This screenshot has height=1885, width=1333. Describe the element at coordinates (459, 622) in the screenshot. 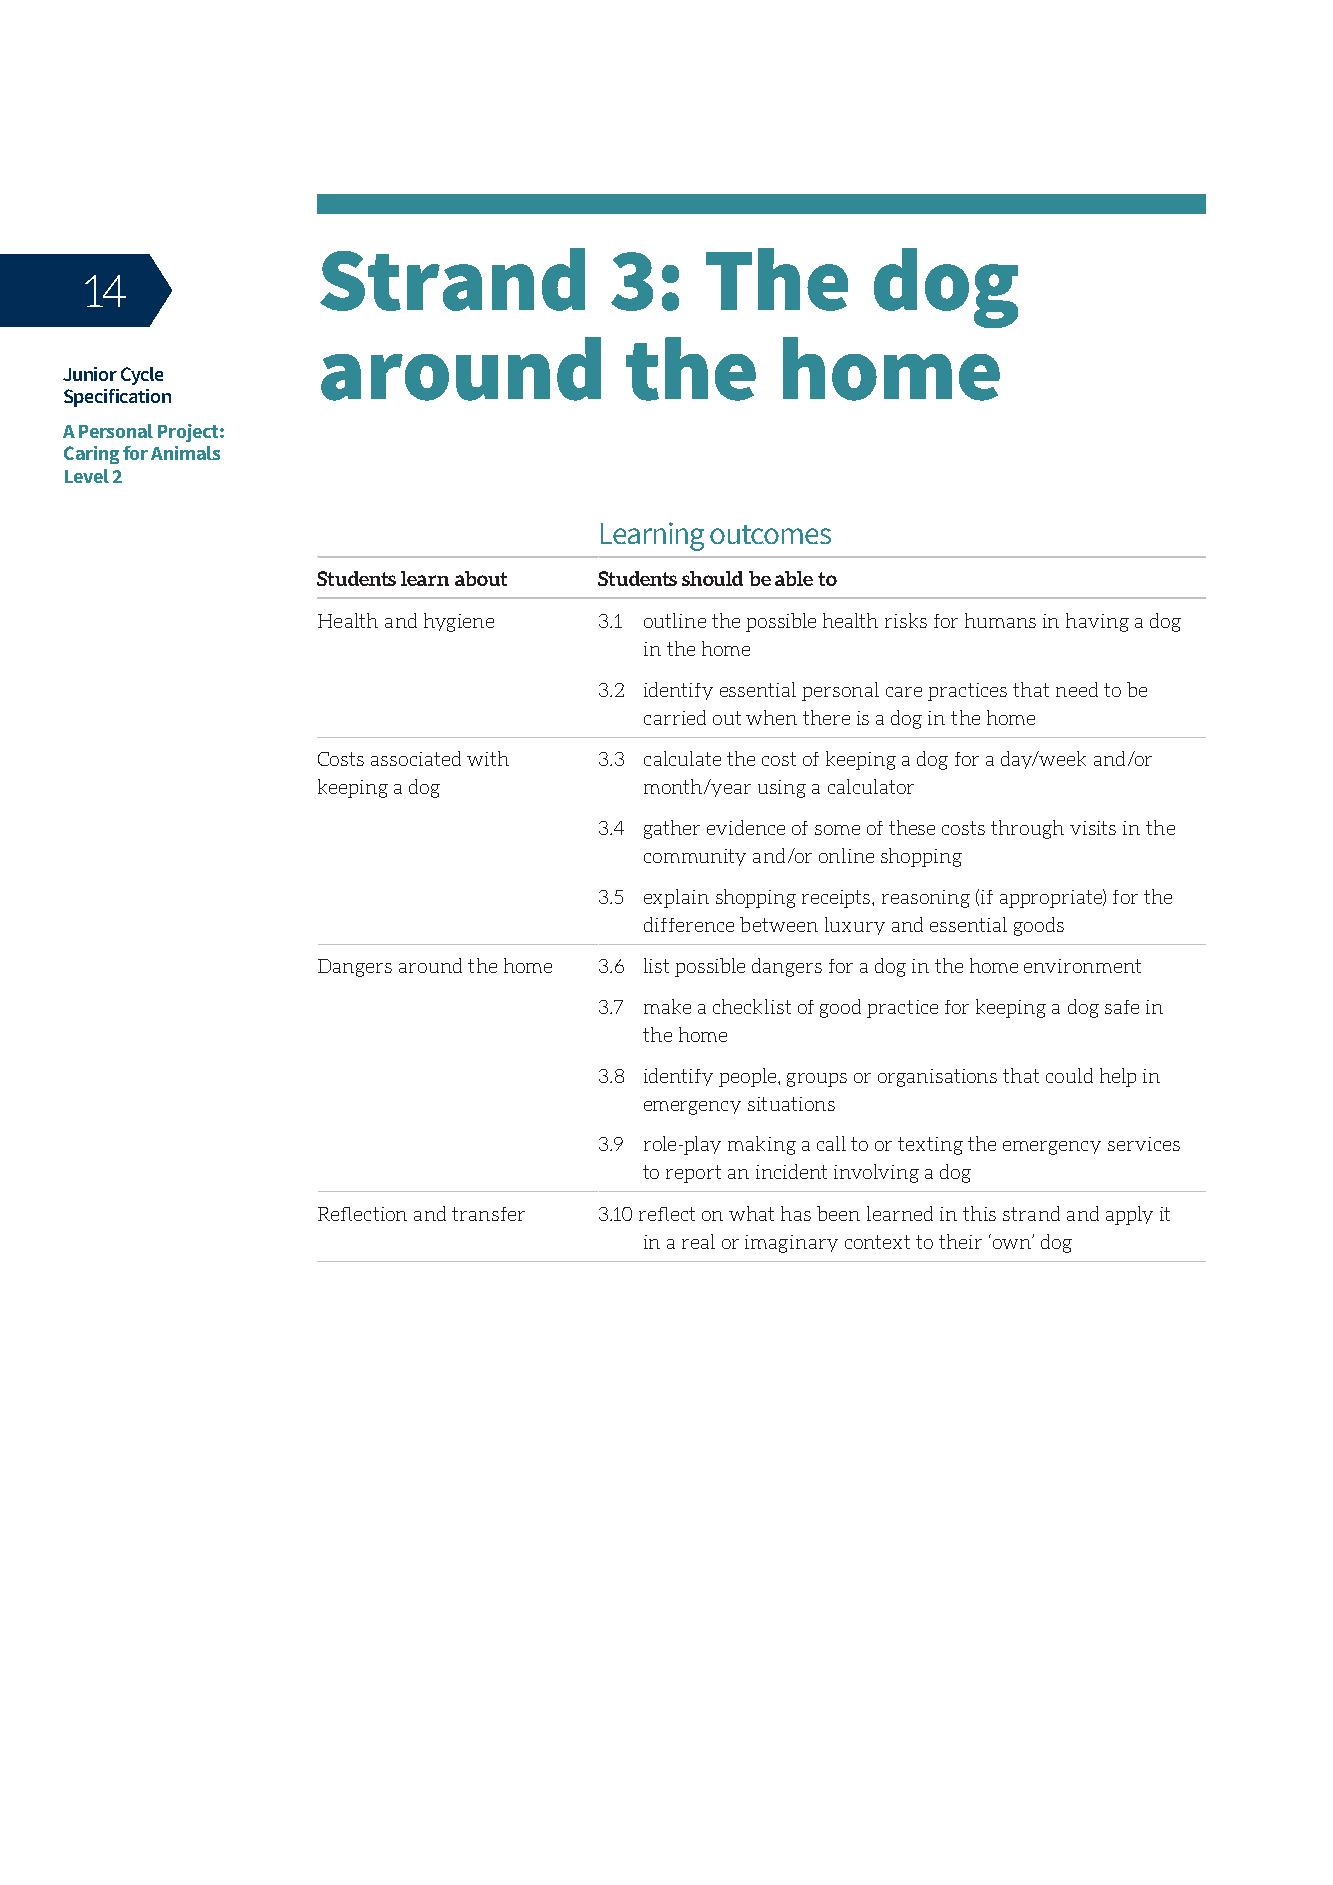

I see `hygiene` at that location.
